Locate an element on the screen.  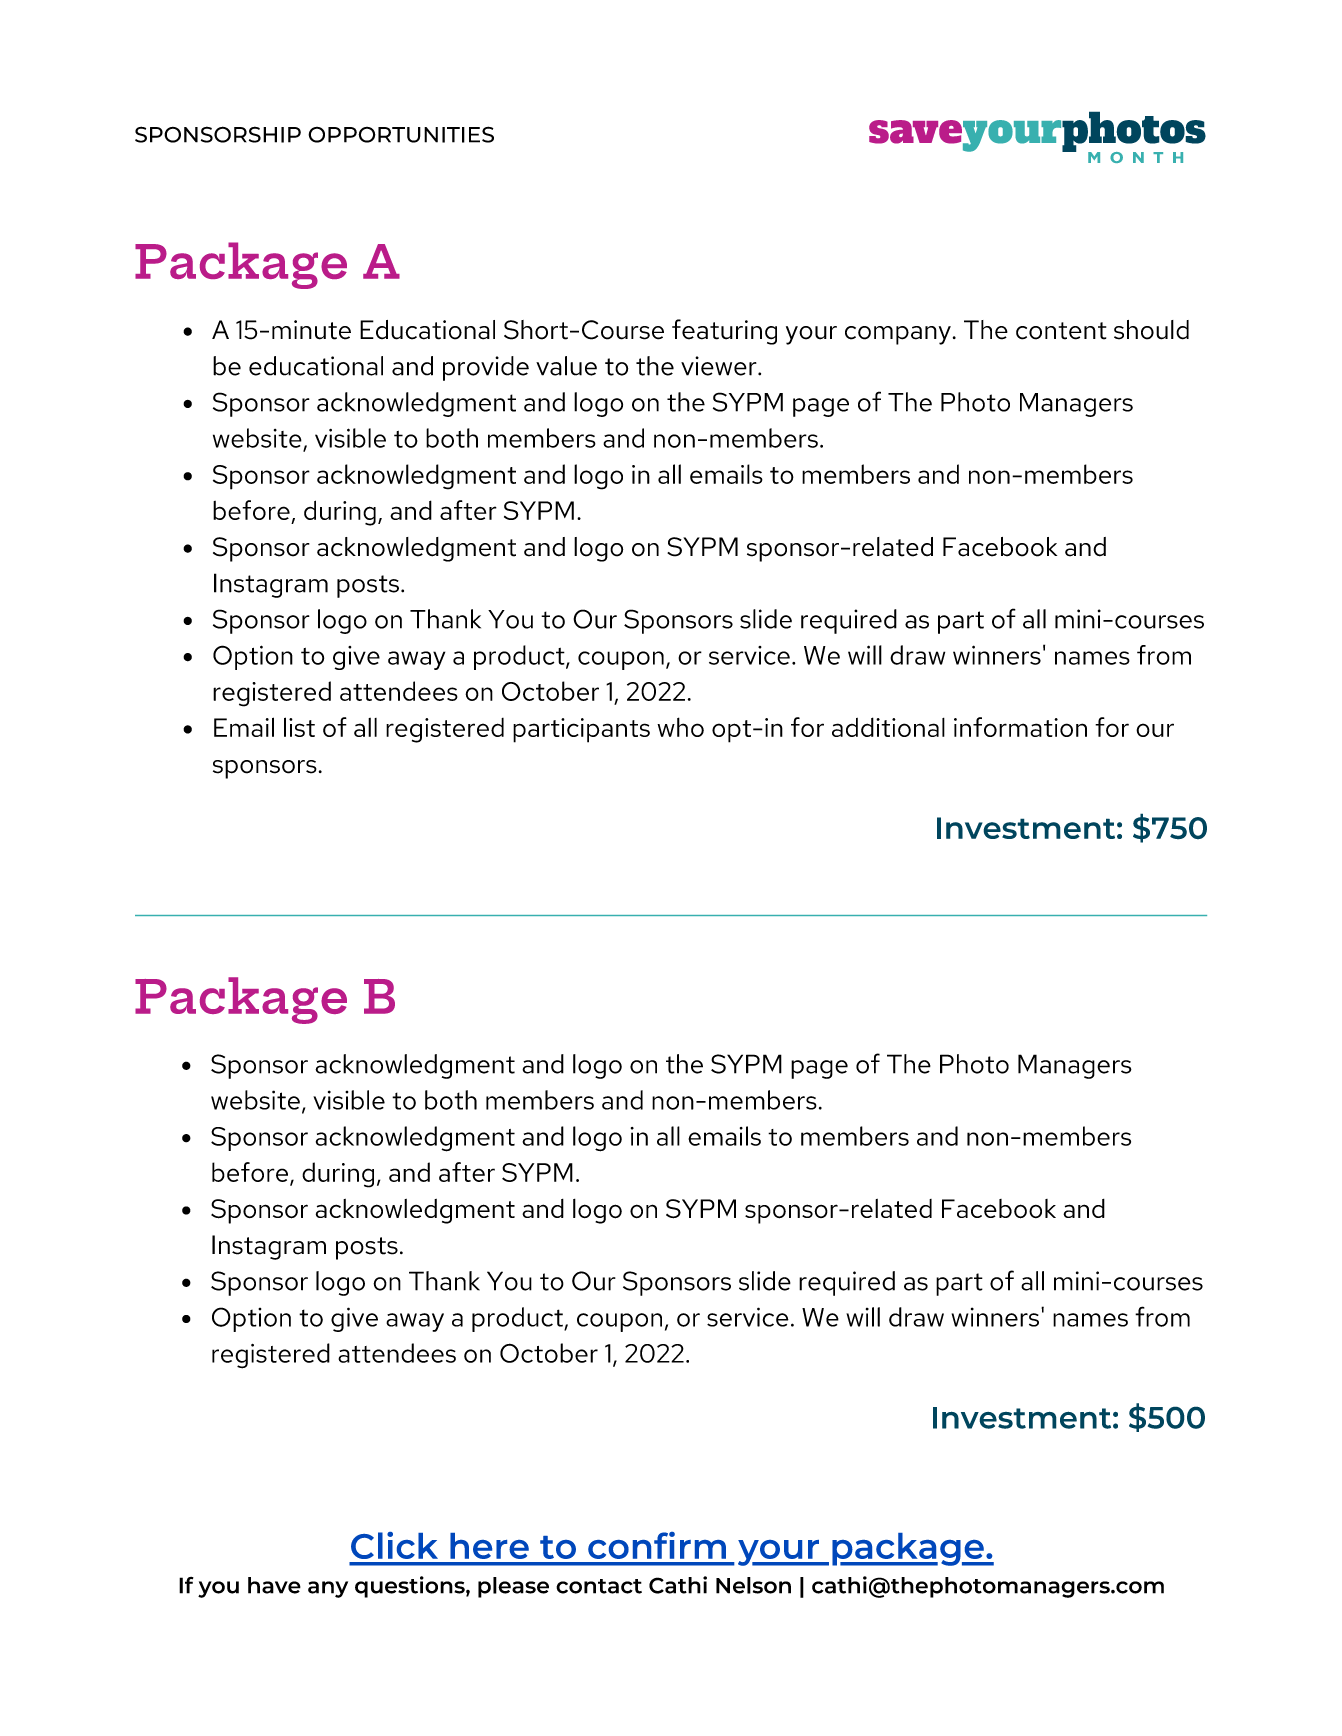
OPPORTUNITIES is located at coordinates (401, 134).
